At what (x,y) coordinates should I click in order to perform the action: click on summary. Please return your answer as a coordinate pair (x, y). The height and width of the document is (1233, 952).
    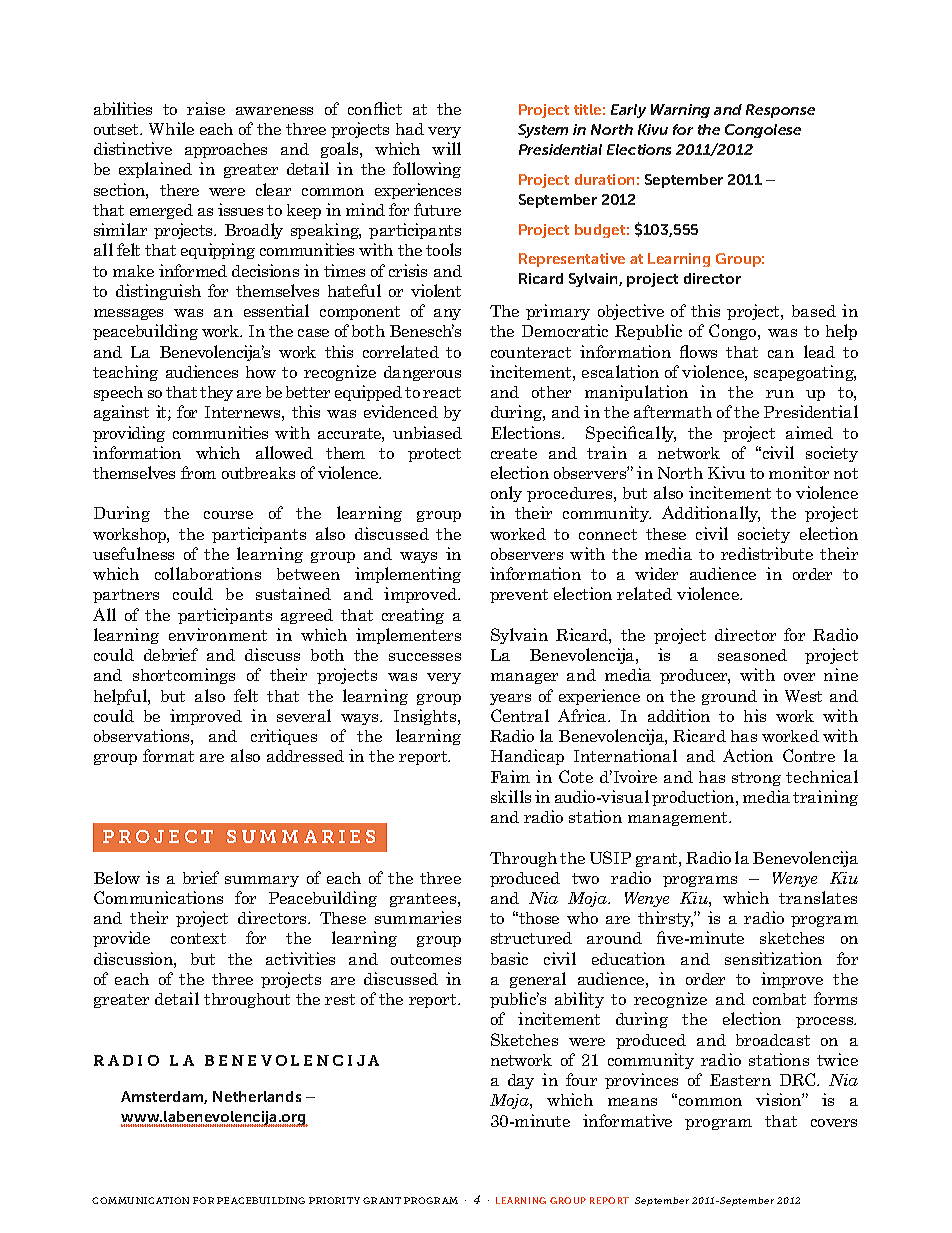
    Looking at the image, I should click on (262, 881).
